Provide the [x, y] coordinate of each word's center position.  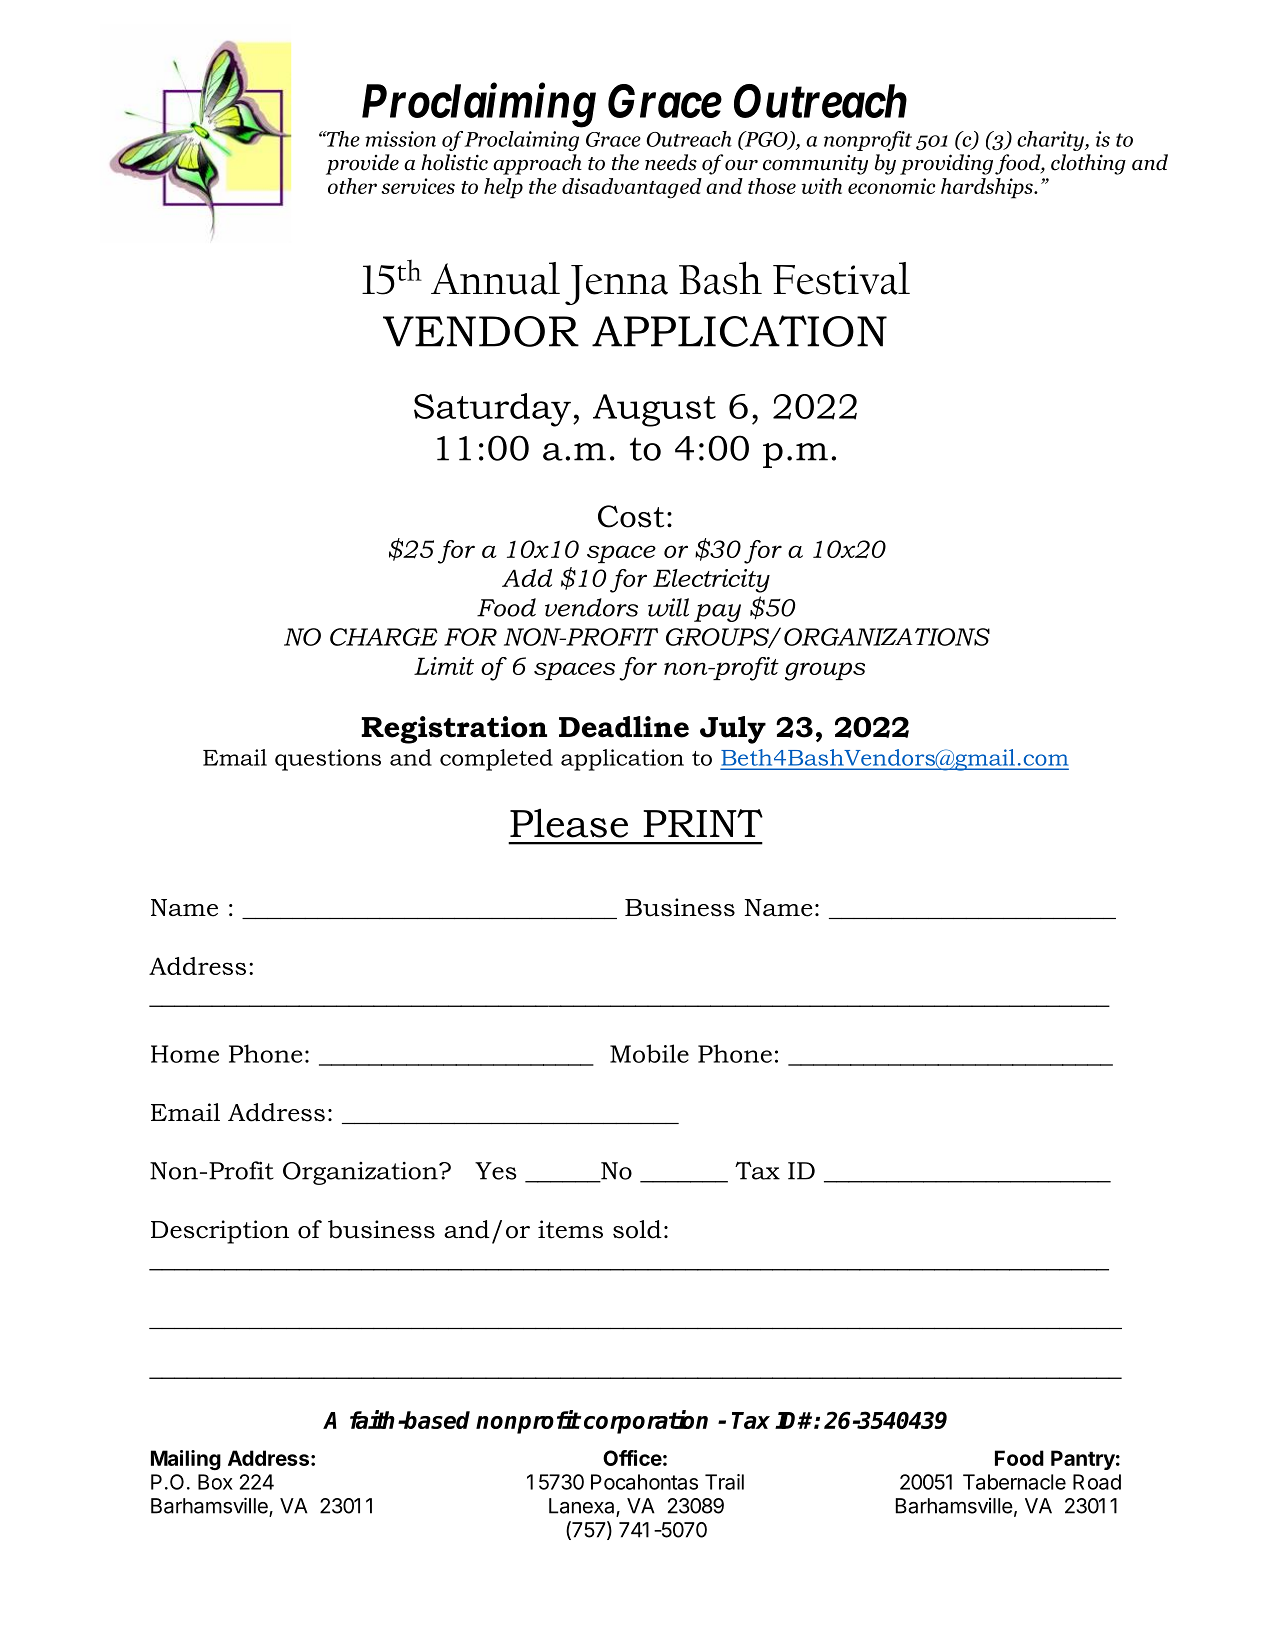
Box [215, 1482]
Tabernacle [1014, 1482]
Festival [841, 278]
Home [185, 1054]
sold [637, 1229]
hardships [988, 188]
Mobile [649, 1053]
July [733, 730]
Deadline [624, 727]
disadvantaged [632, 188]
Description [220, 1232]
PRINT [703, 823]
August [654, 410]
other [352, 186]
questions [328, 760]
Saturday [492, 410]
